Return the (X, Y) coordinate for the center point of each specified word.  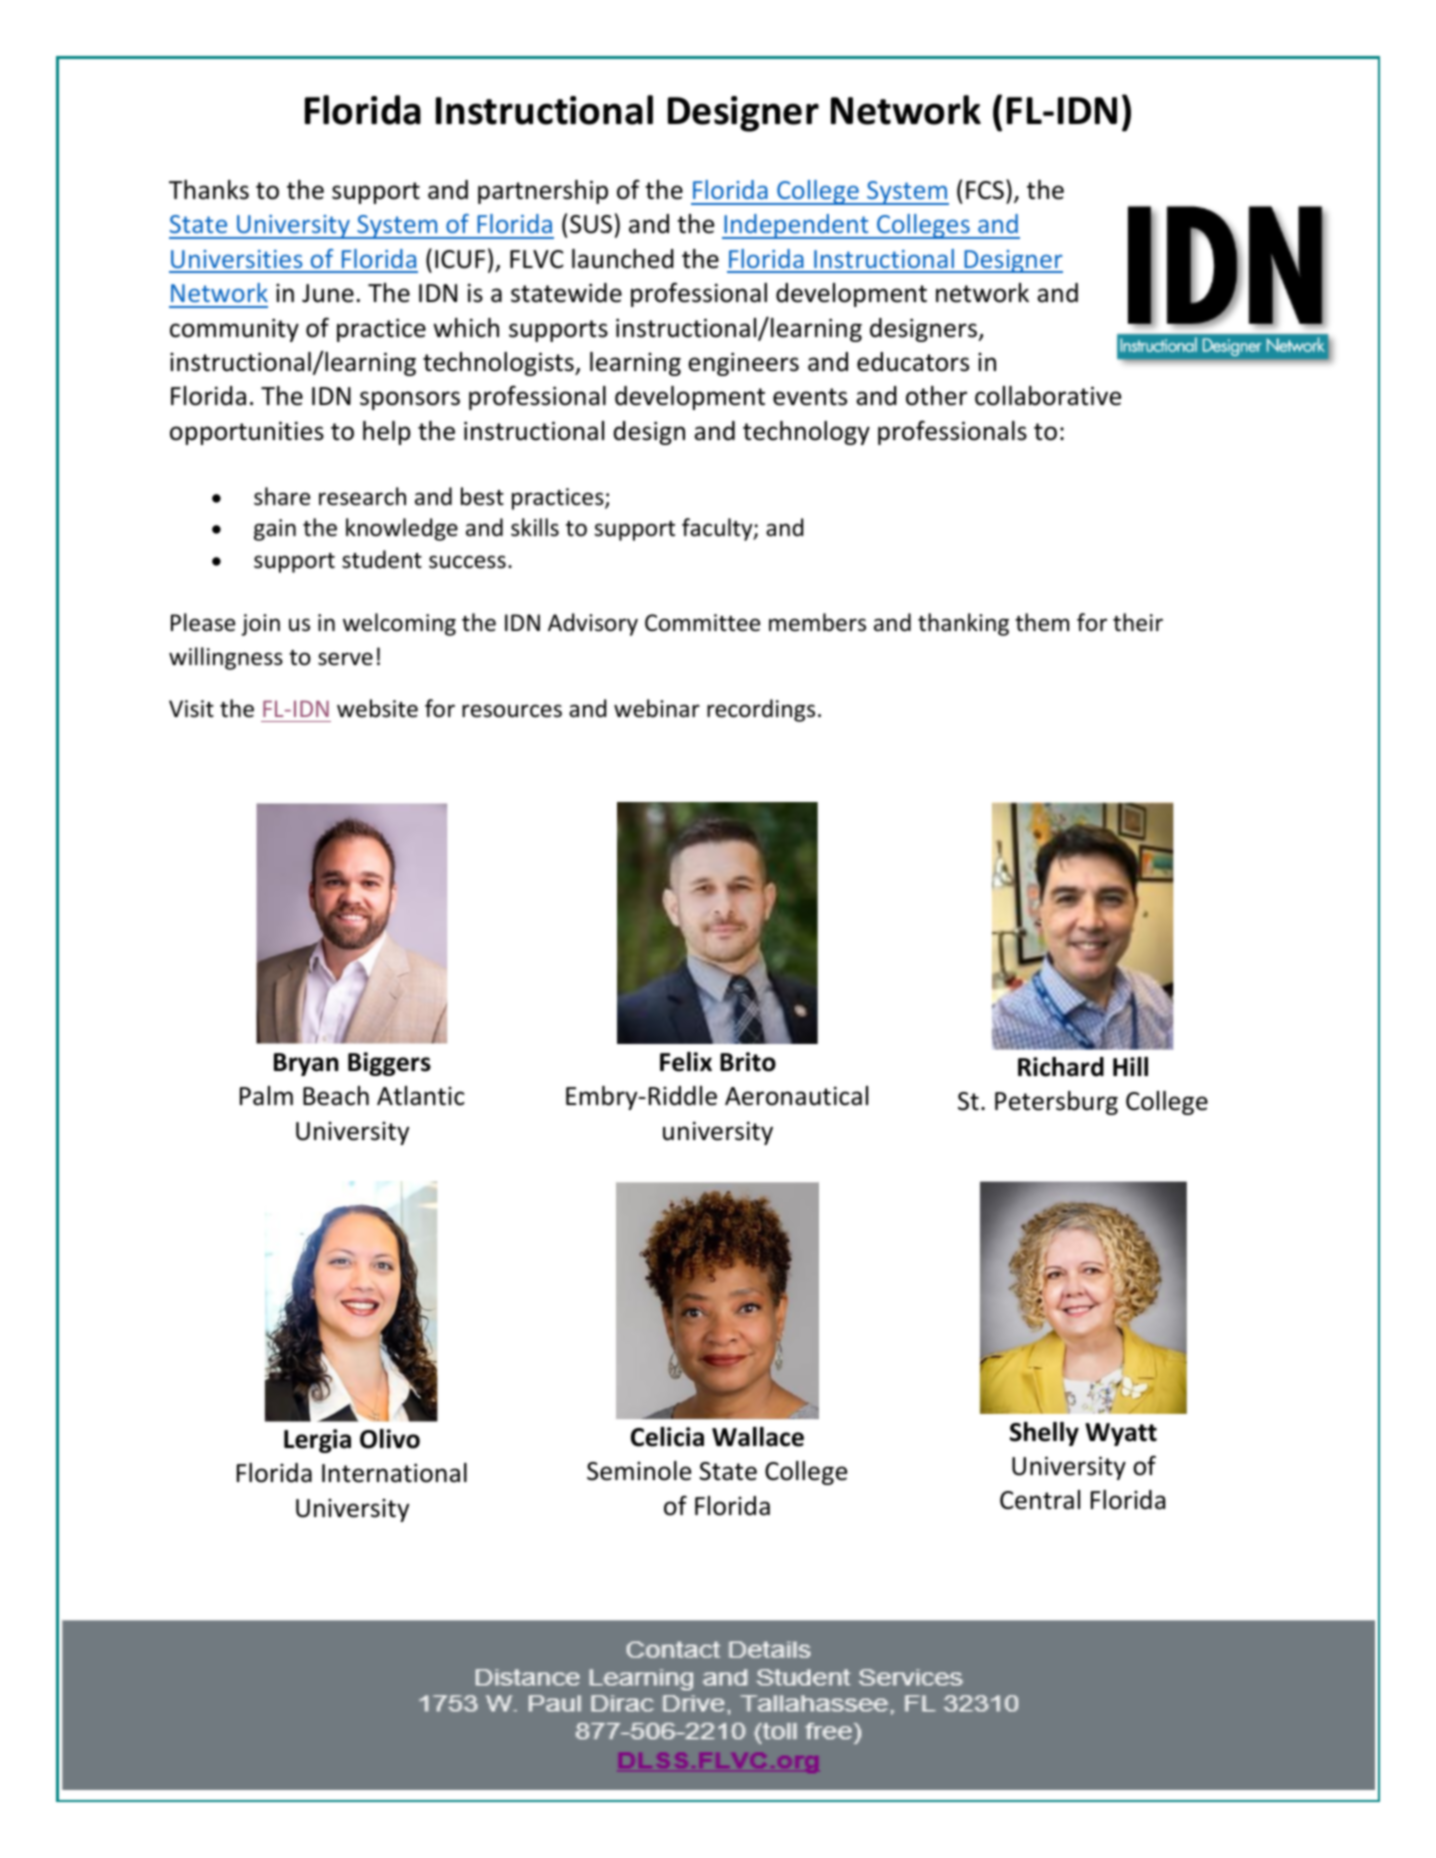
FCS (985, 190)
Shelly (1044, 1434)
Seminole (639, 1471)
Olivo (390, 1439)
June (328, 293)
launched (623, 259)
